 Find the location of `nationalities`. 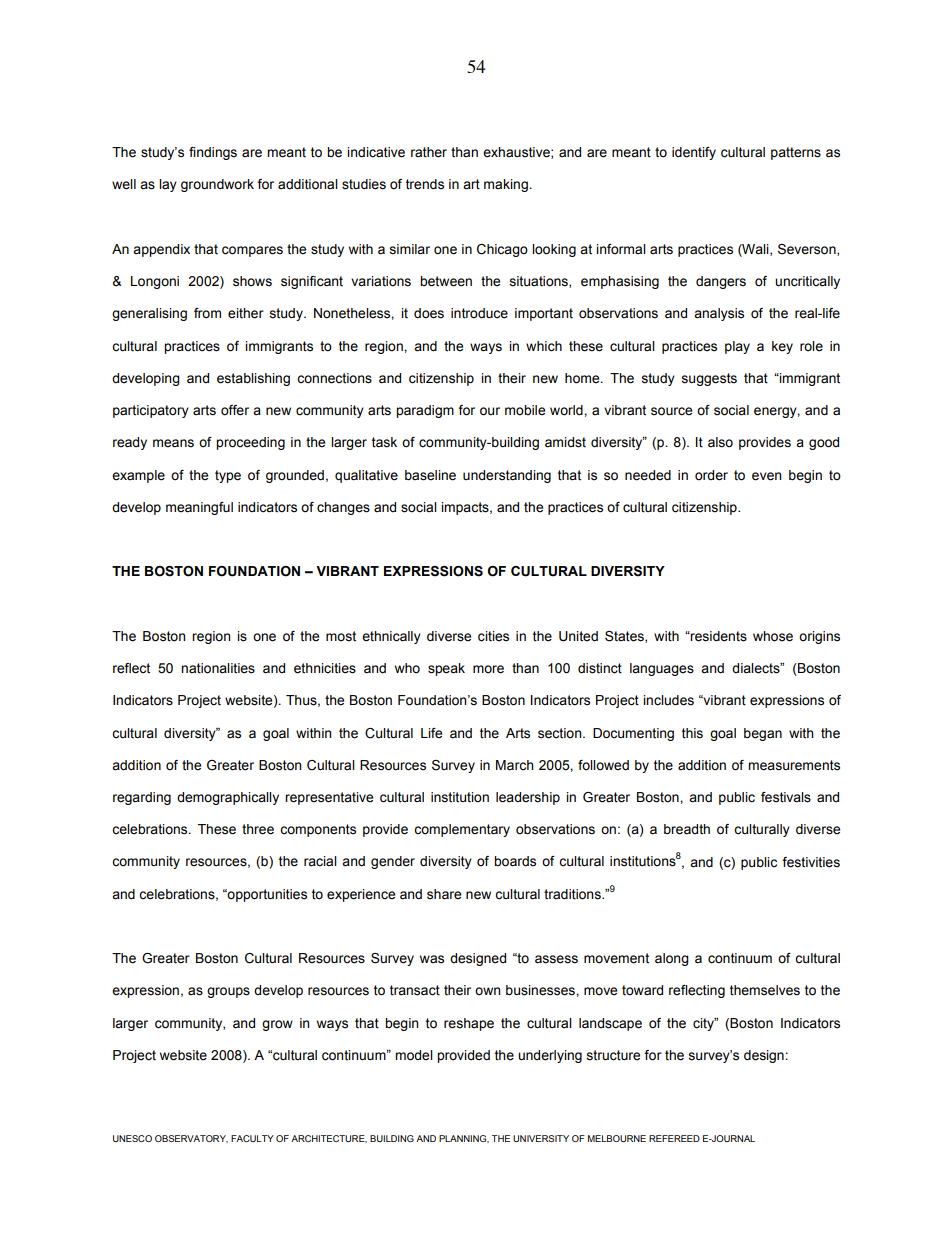

nationalities is located at coordinates (218, 668).
